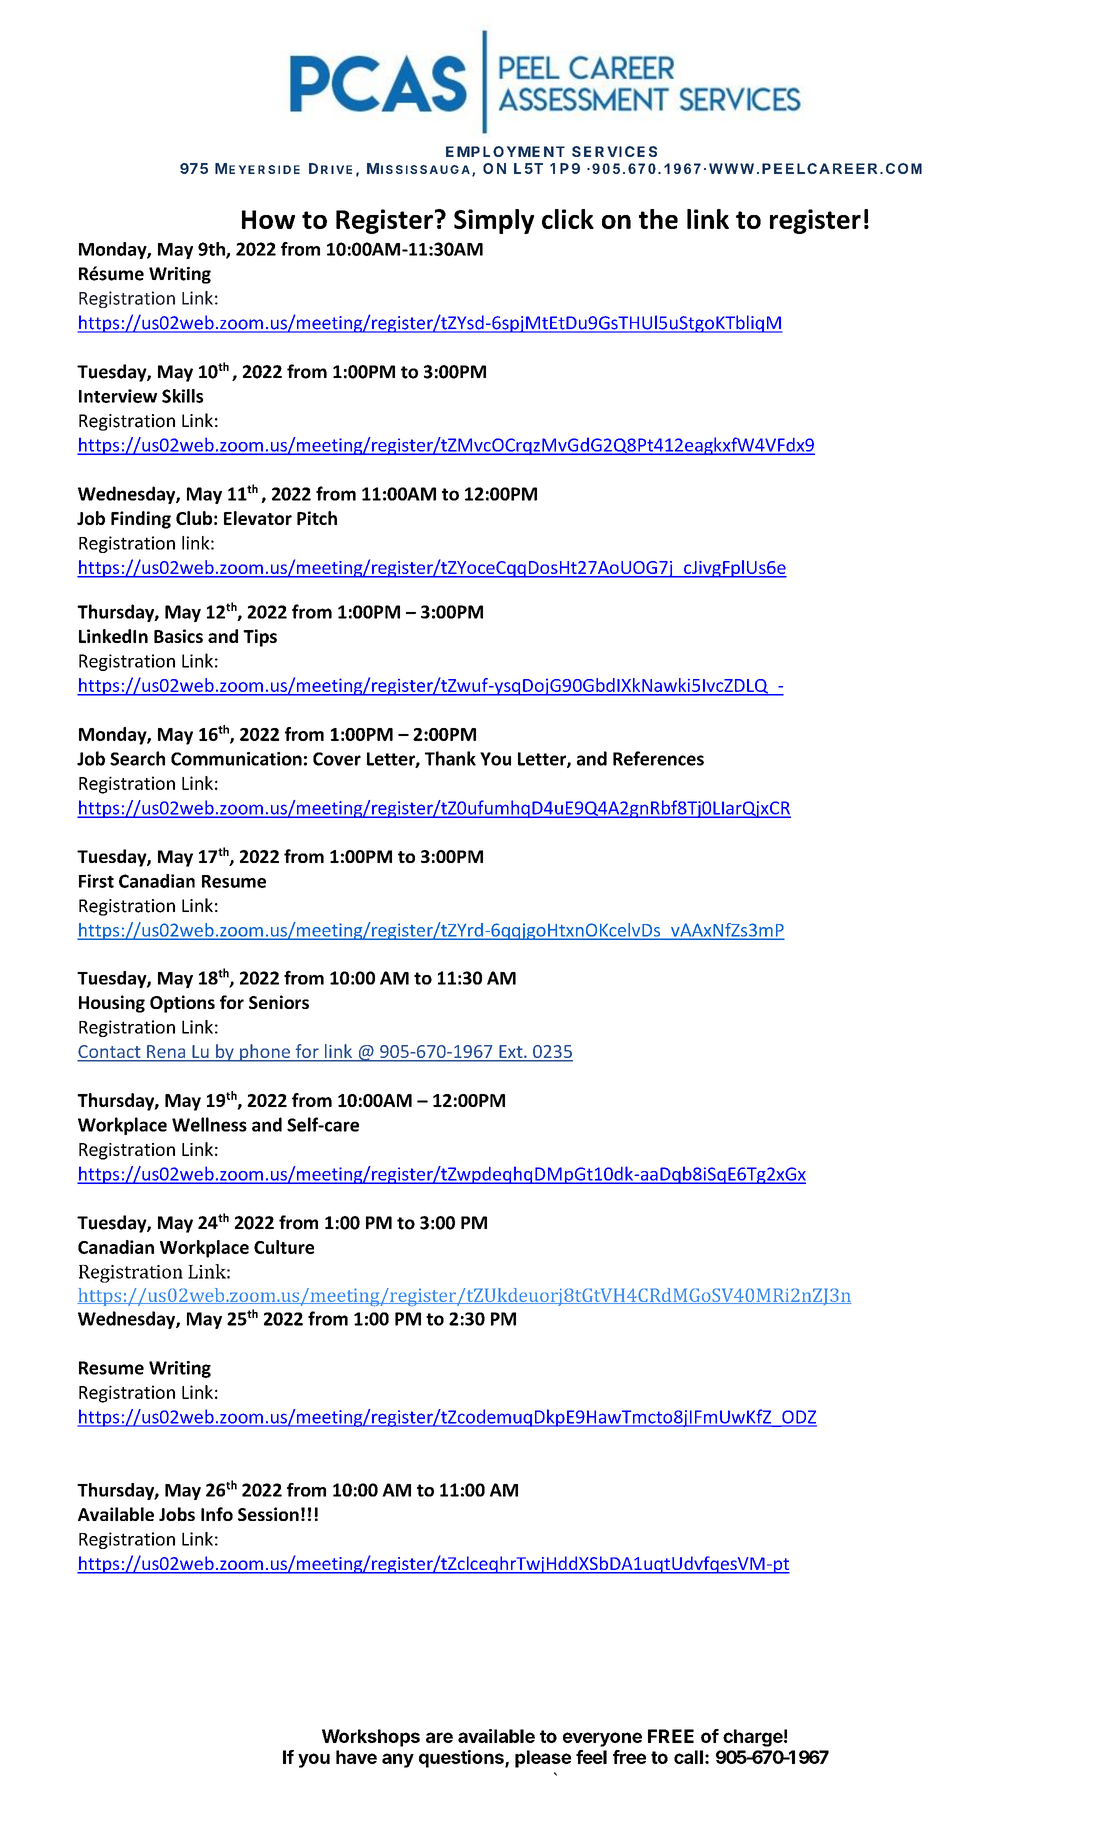 The image size is (1115, 1837). I want to click on Workshops, so click(371, 1738).
